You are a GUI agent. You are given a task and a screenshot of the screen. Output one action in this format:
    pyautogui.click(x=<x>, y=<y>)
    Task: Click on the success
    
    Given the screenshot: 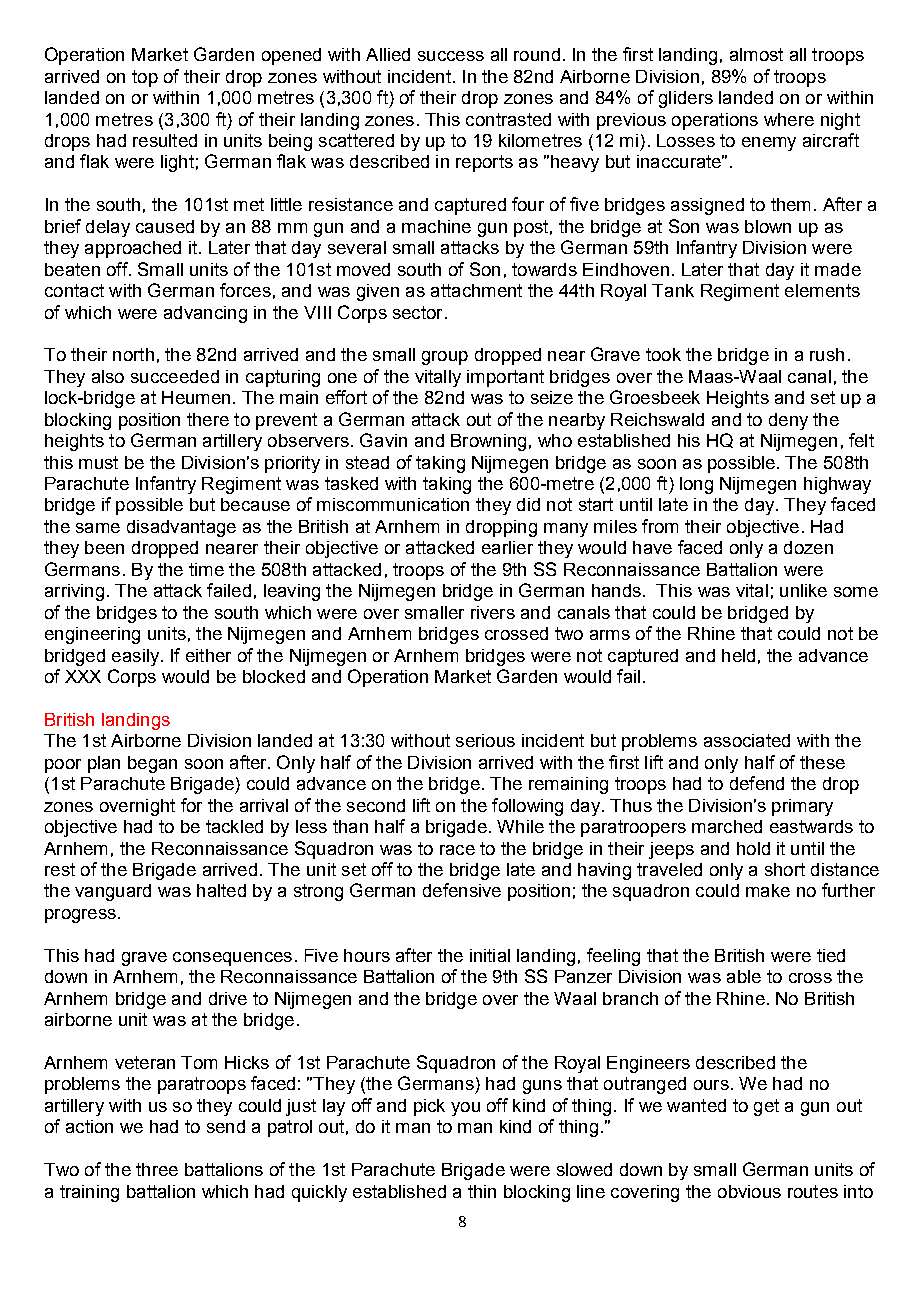 What is the action you would take?
    pyautogui.click(x=451, y=56)
